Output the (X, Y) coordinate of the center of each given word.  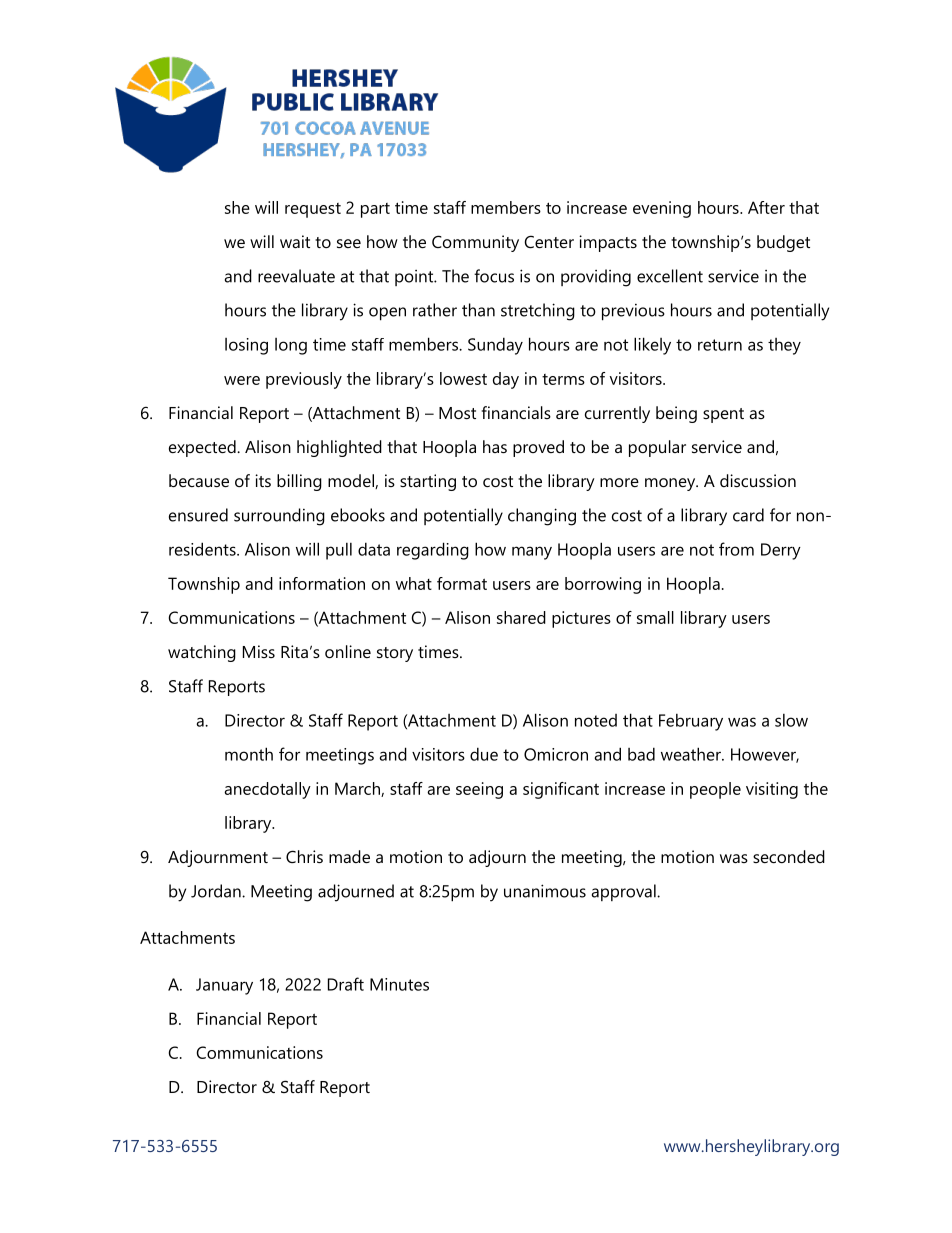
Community (475, 243)
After (766, 207)
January (224, 986)
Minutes (399, 984)
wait (295, 241)
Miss (259, 651)
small (655, 617)
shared (521, 617)
